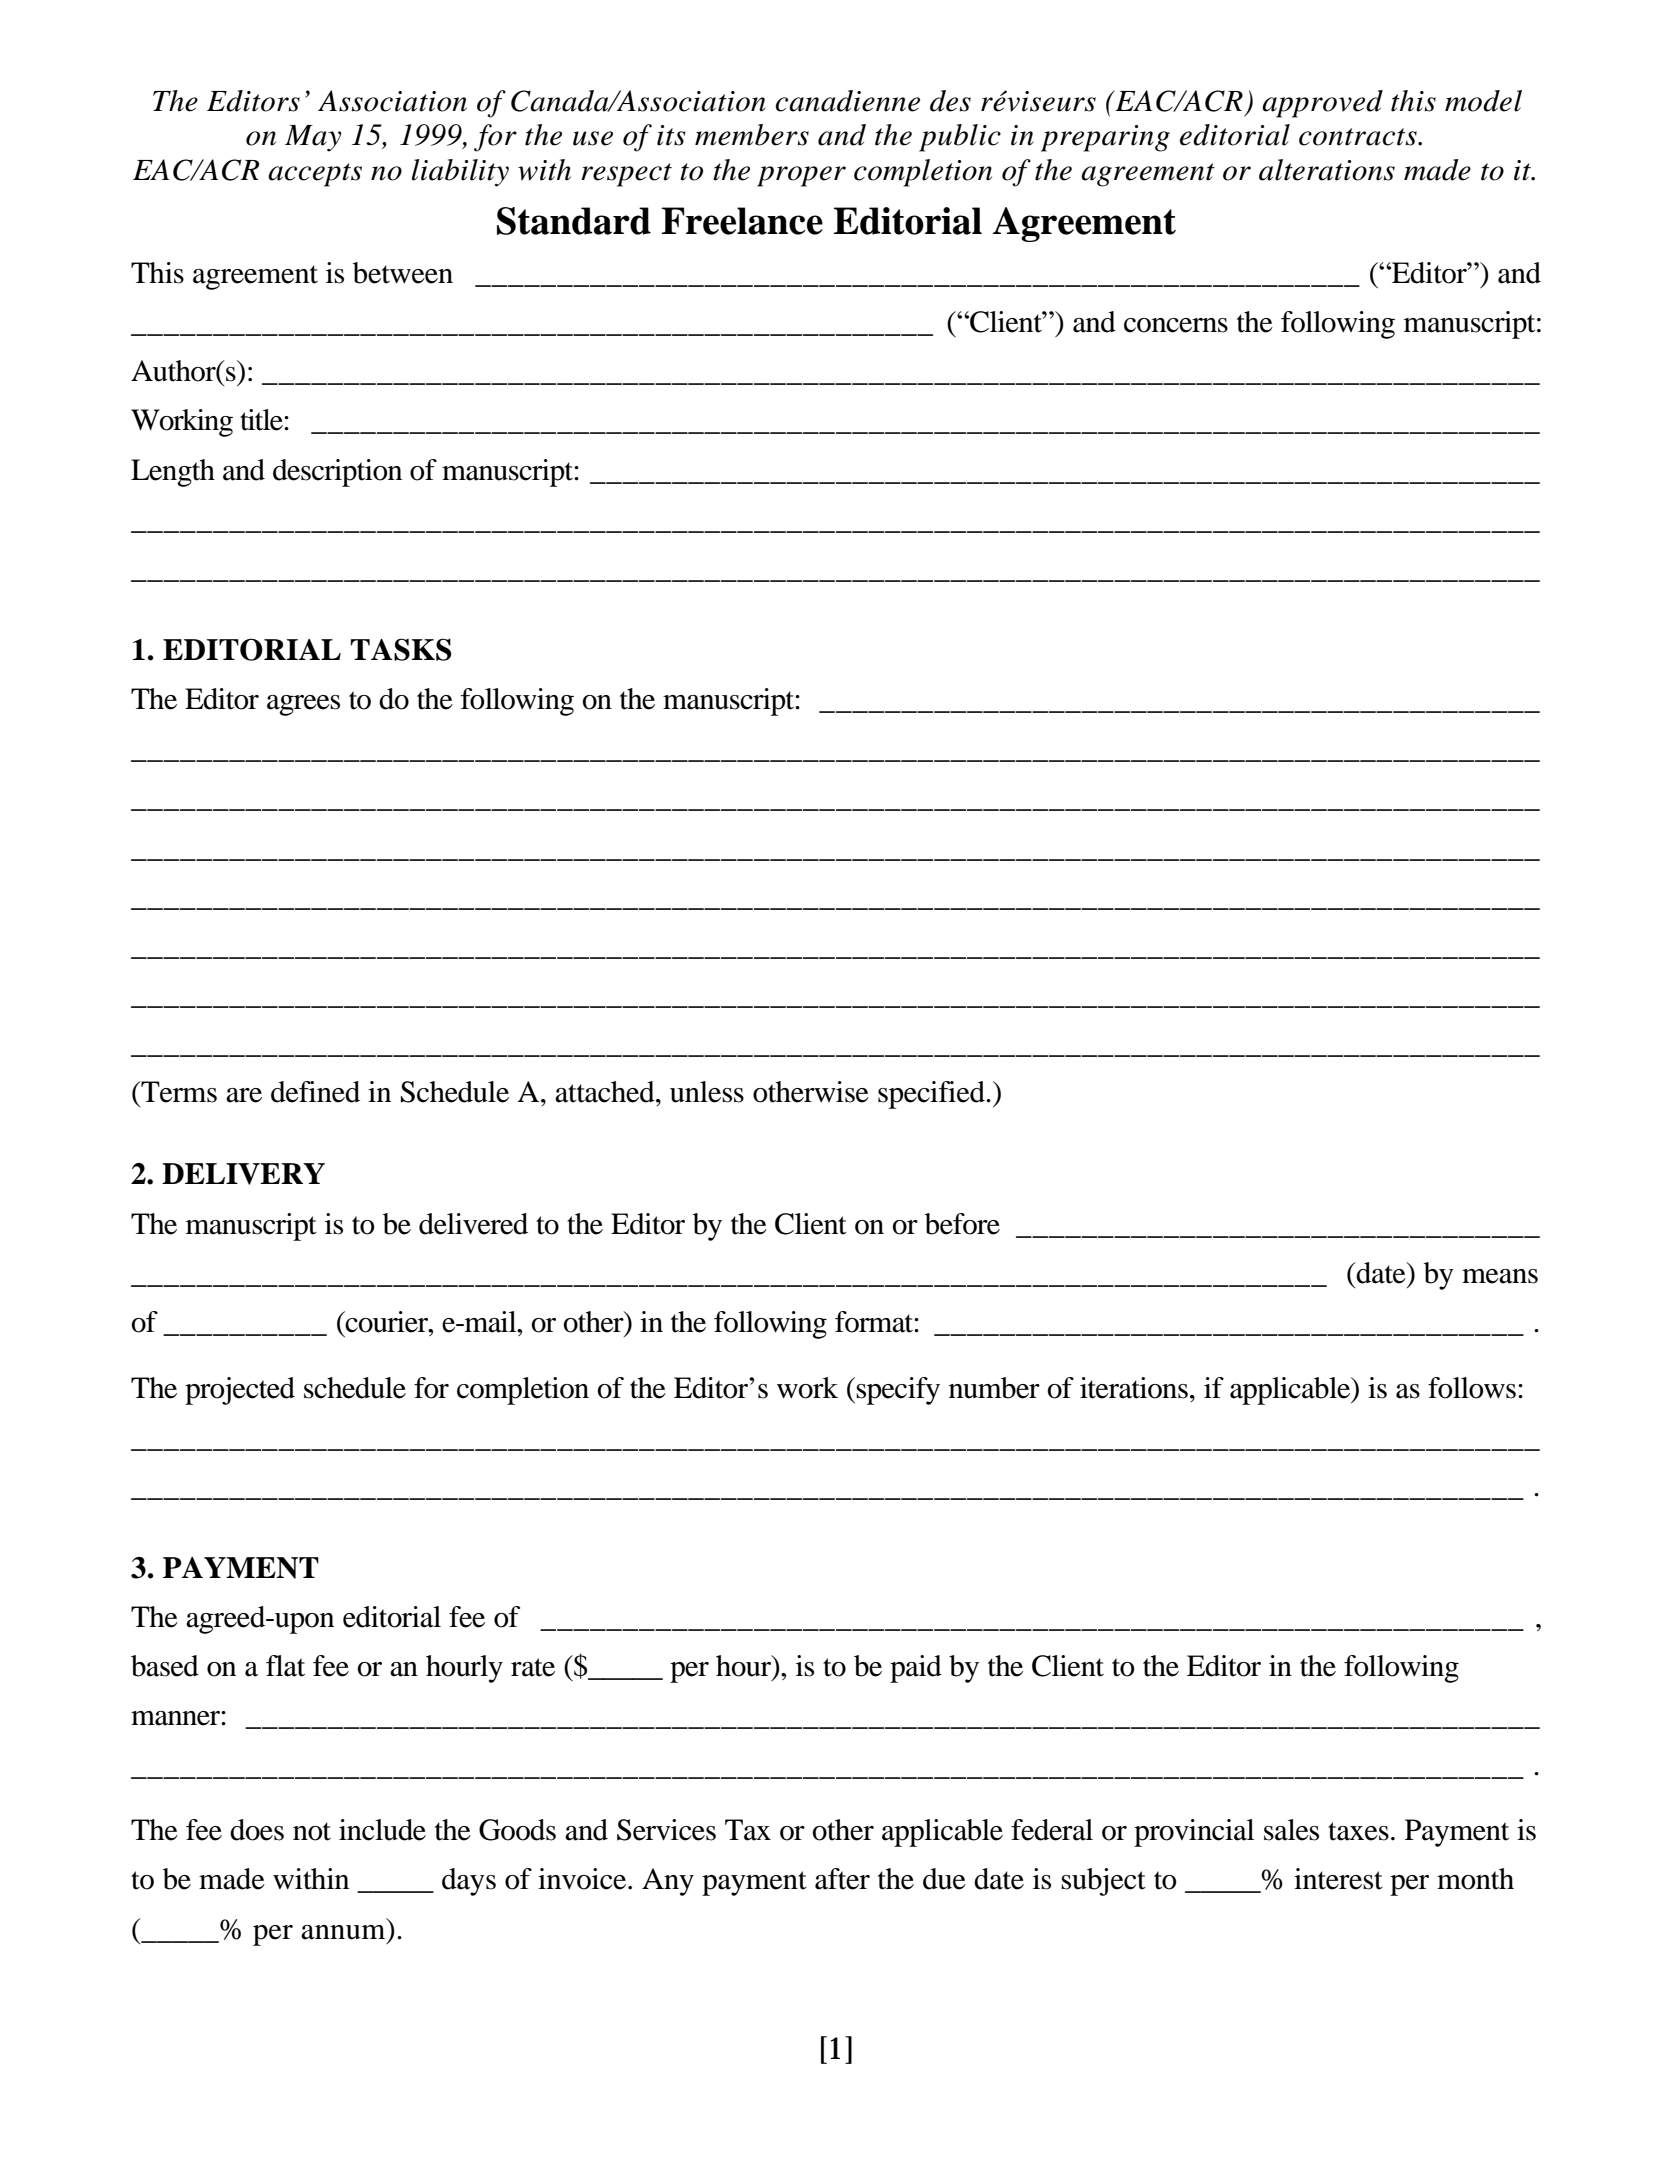  What do you see at coordinates (932, 1095) in the screenshot?
I see `specified` at bounding box center [932, 1095].
